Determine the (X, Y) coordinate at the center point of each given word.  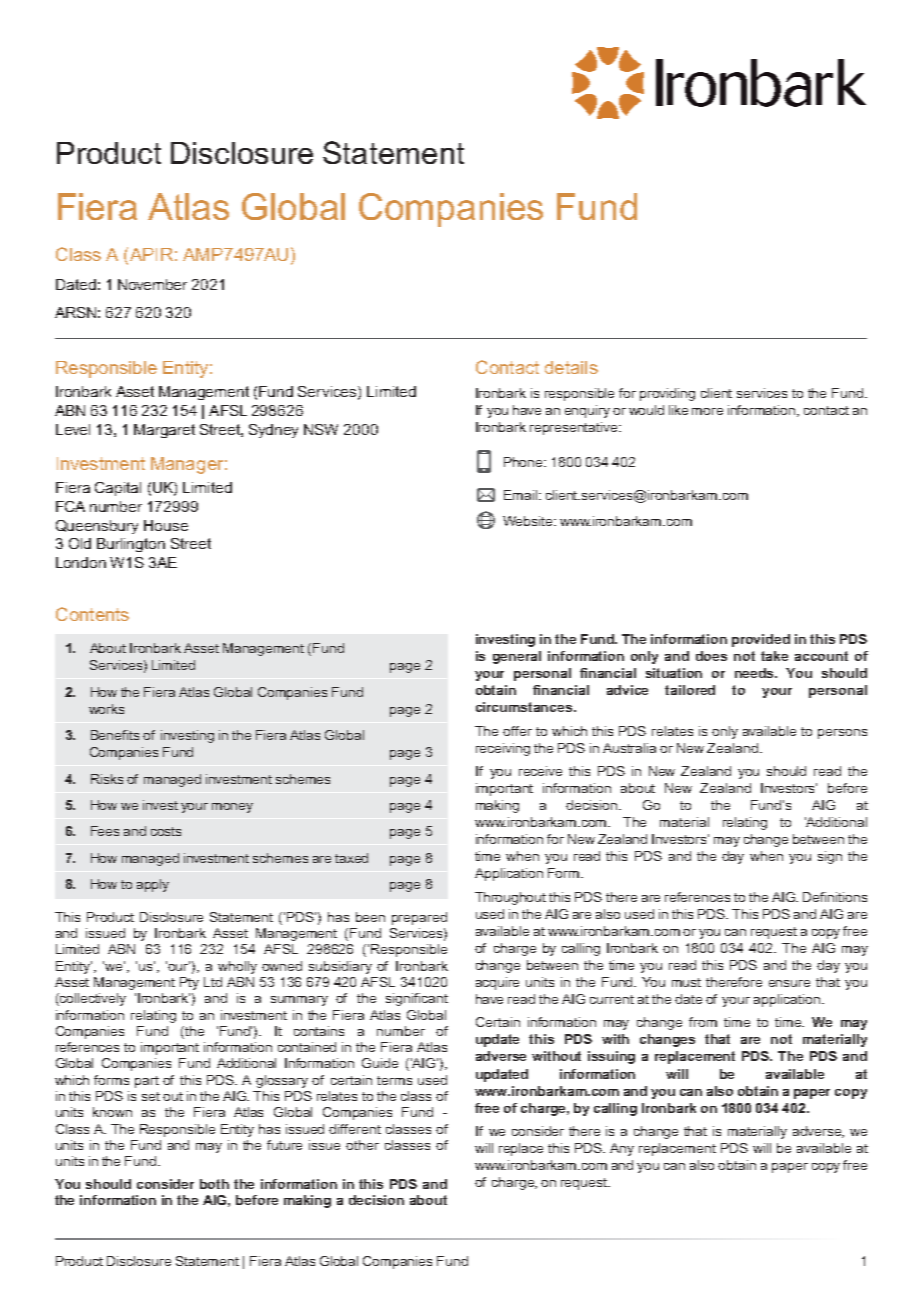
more (707, 411)
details (571, 367)
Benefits (115, 735)
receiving (503, 749)
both (214, 1184)
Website (529, 521)
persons (842, 734)
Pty (189, 983)
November (152, 284)
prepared (419, 918)
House (166, 525)
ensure (789, 983)
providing (667, 394)
